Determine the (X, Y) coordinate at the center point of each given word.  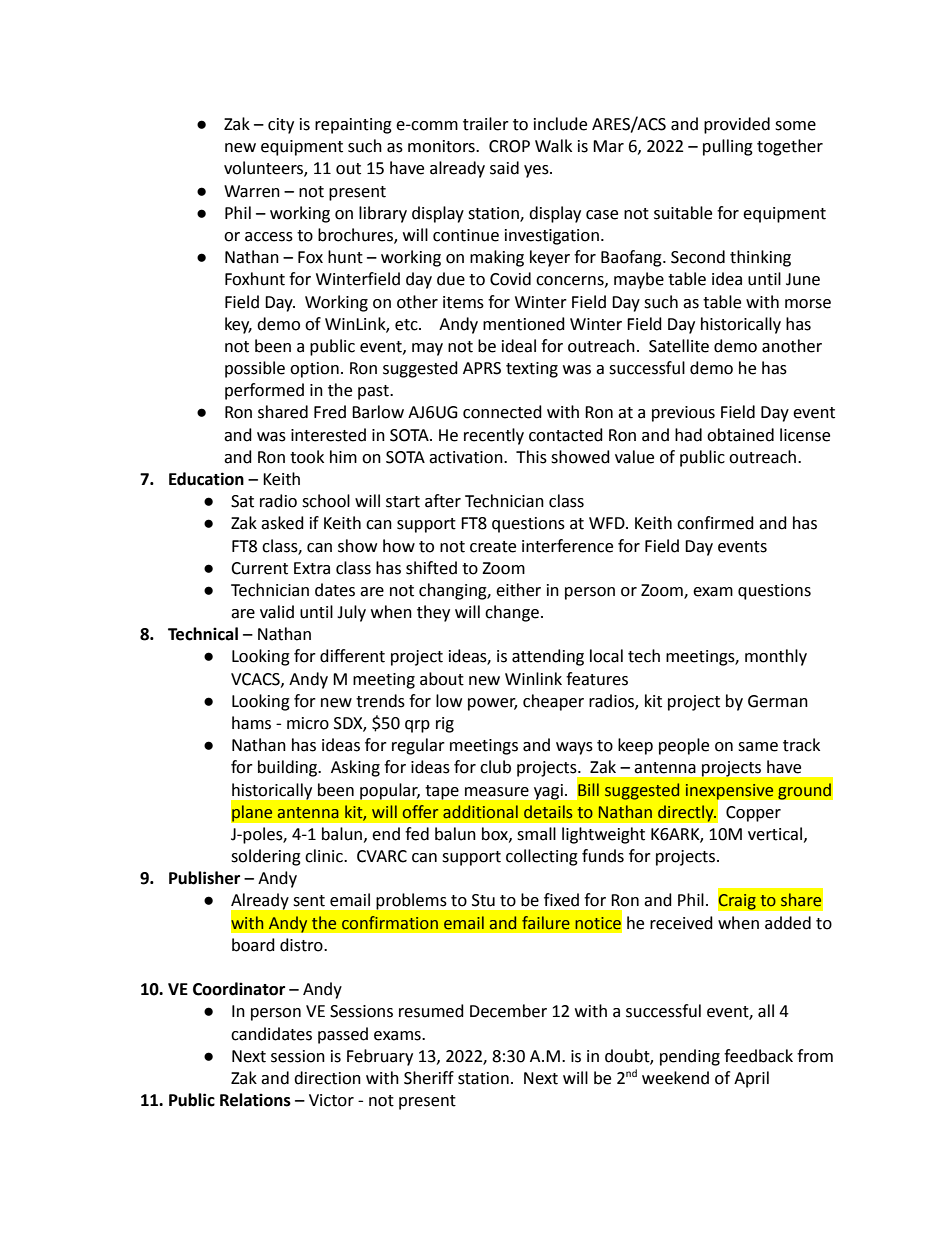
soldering (266, 857)
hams (251, 723)
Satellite (679, 346)
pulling (728, 147)
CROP (509, 146)
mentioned (524, 324)
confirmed (715, 523)
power (492, 704)
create (493, 547)
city (281, 126)
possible (255, 369)
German (778, 701)
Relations (255, 1100)
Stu (483, 900)
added (788, 923)
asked (282, 523)
